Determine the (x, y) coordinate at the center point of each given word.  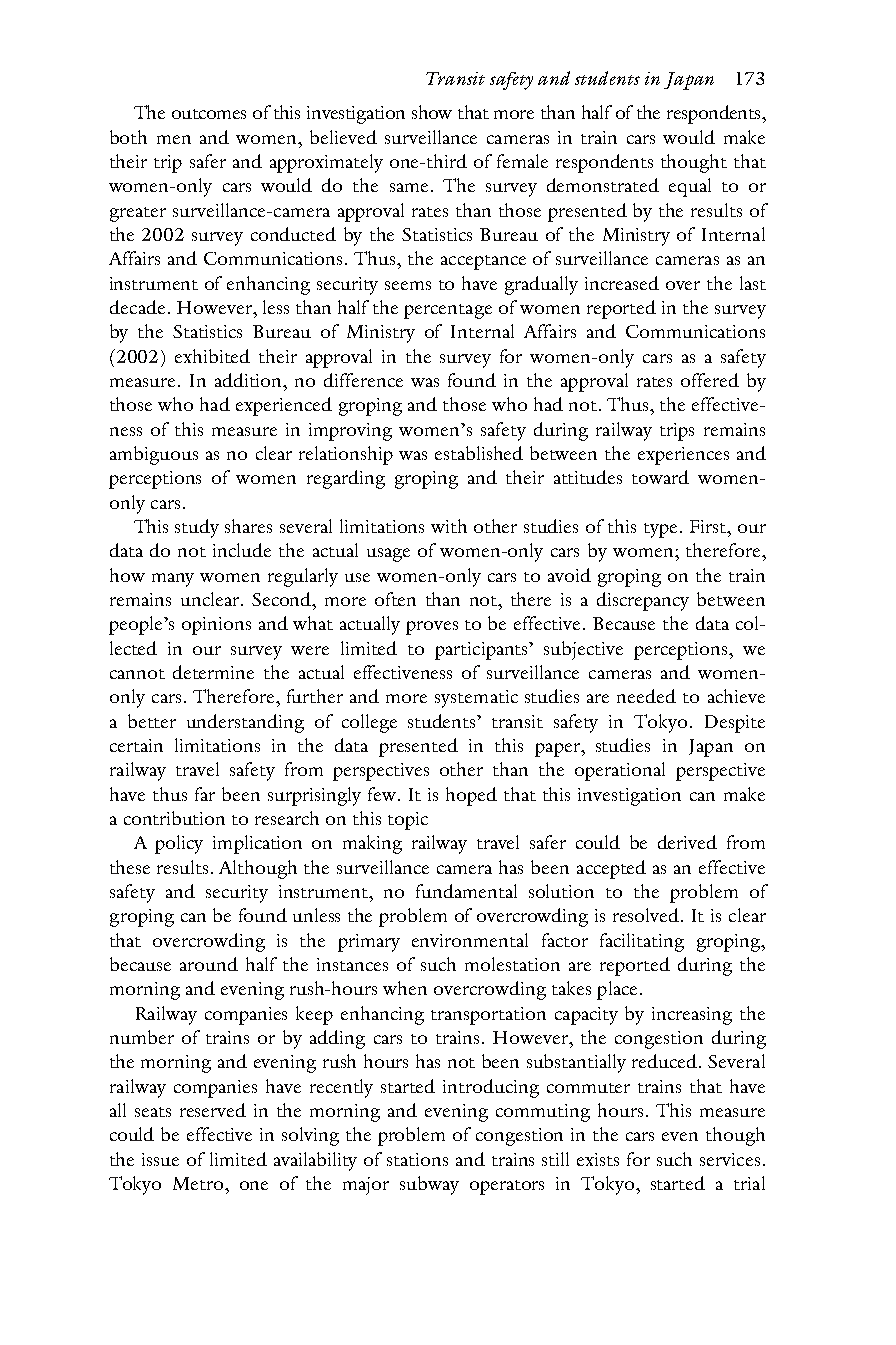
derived (687, 842)
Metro (199, 1183)
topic (408, 821)
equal (690, 187)
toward (660, 477)
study (197, 528)
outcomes (209, 114)
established (479, 453)
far (205, 794)
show (432, 112)
